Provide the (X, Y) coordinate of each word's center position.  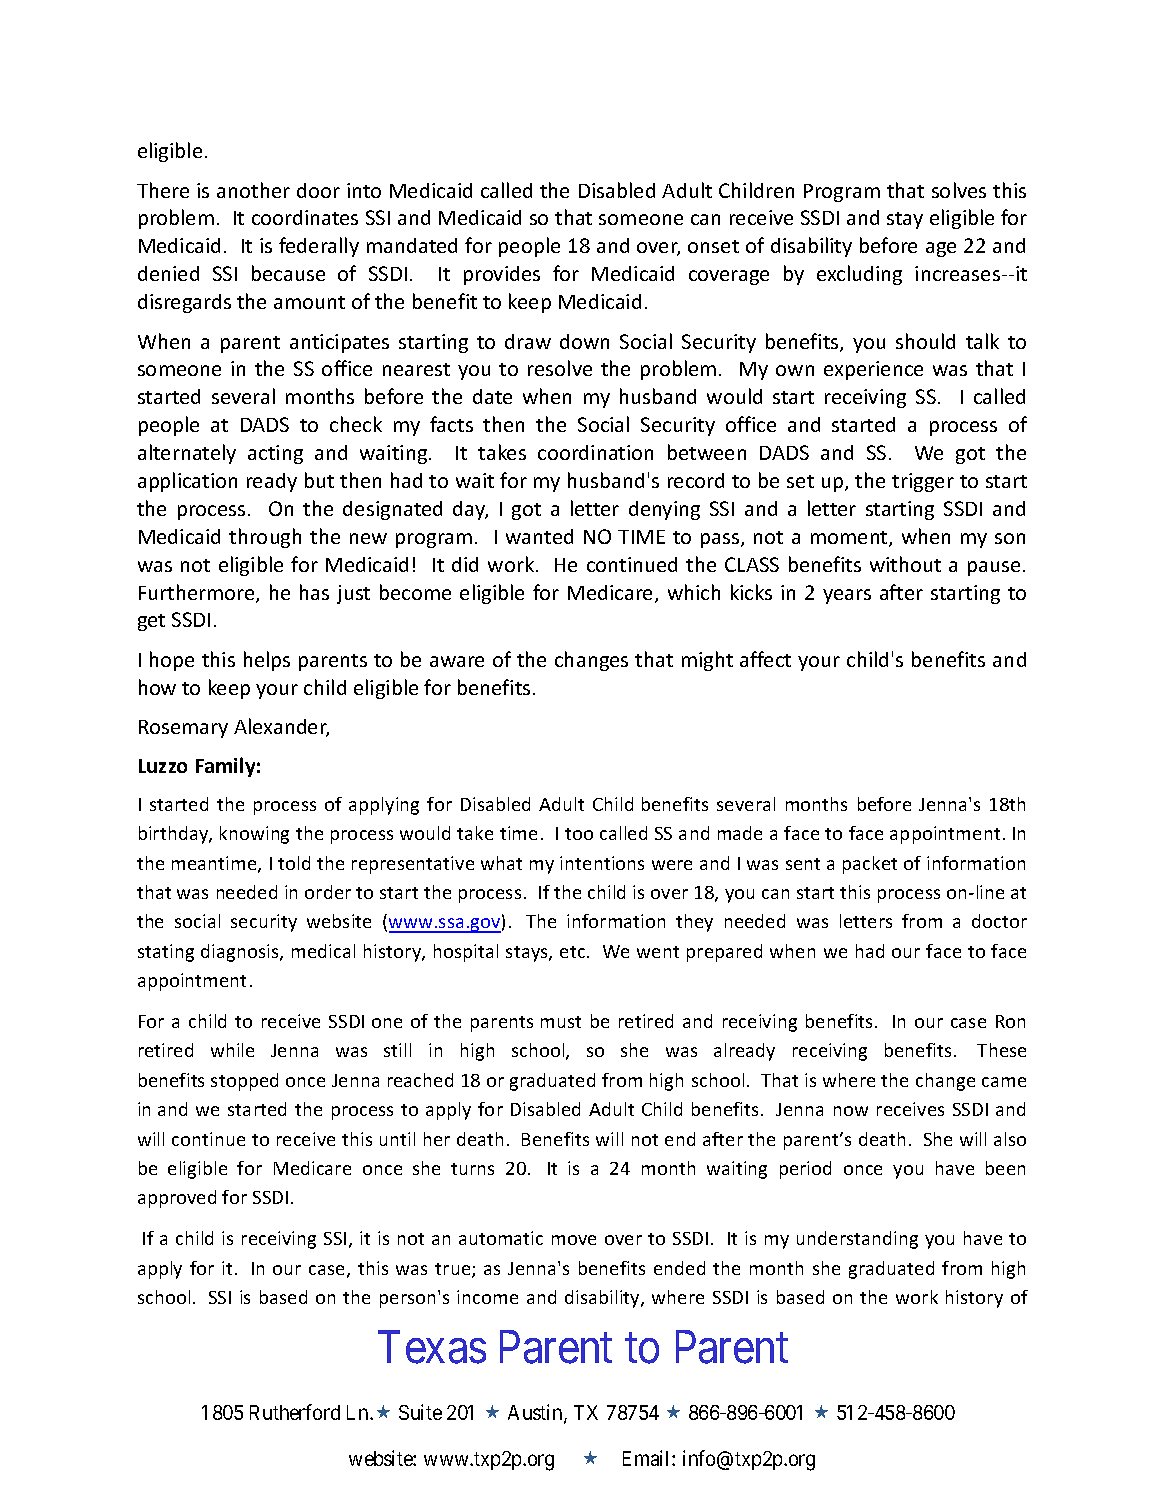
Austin (536, 1413)
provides (502, 275)
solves (959, 190)
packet (870, 865)
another (253, 190)
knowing (254, 835)
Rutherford (295, 1412)
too (579, 834)
